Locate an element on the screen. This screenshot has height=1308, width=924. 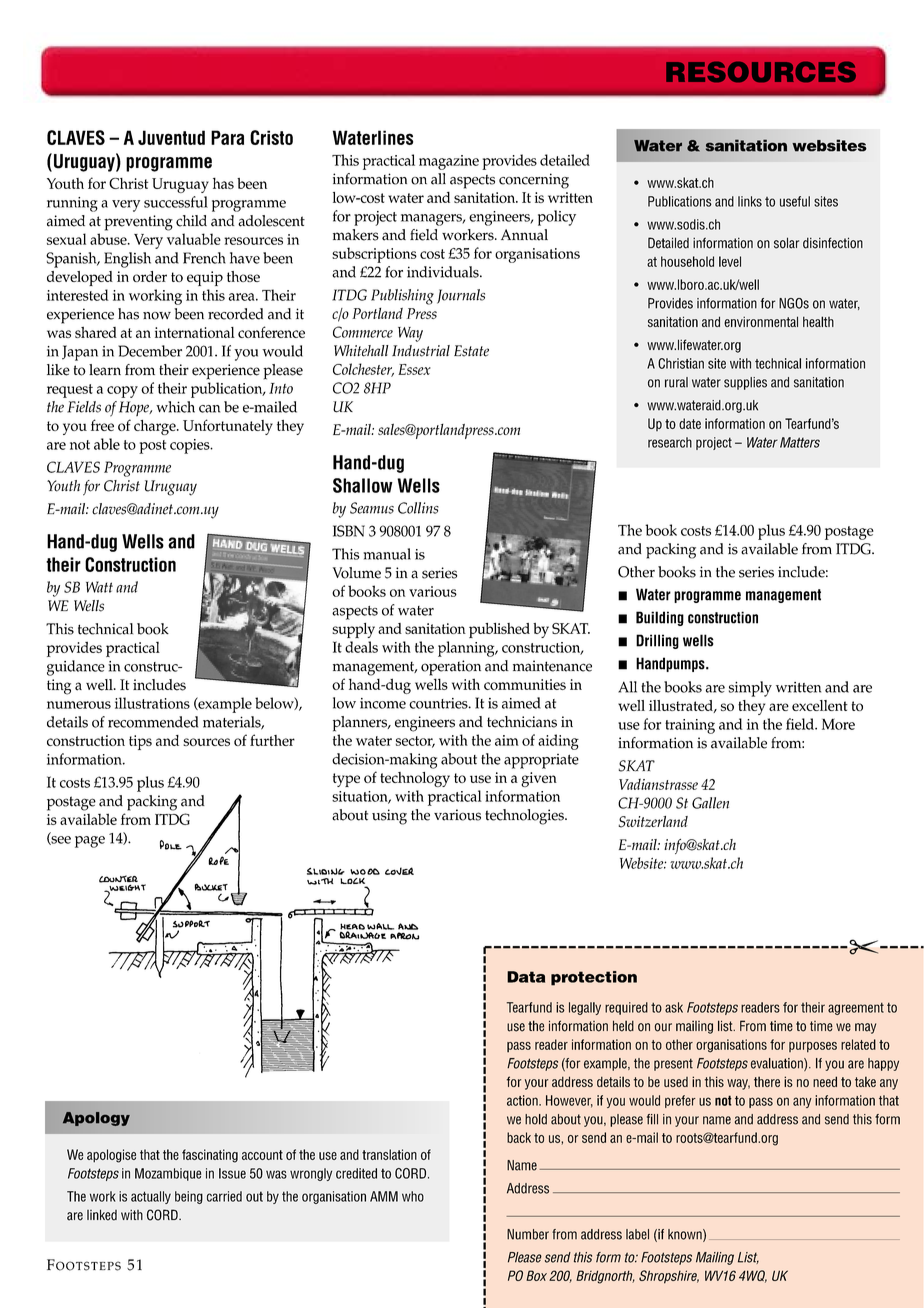
Number is located at coordinates (528, 1234).
